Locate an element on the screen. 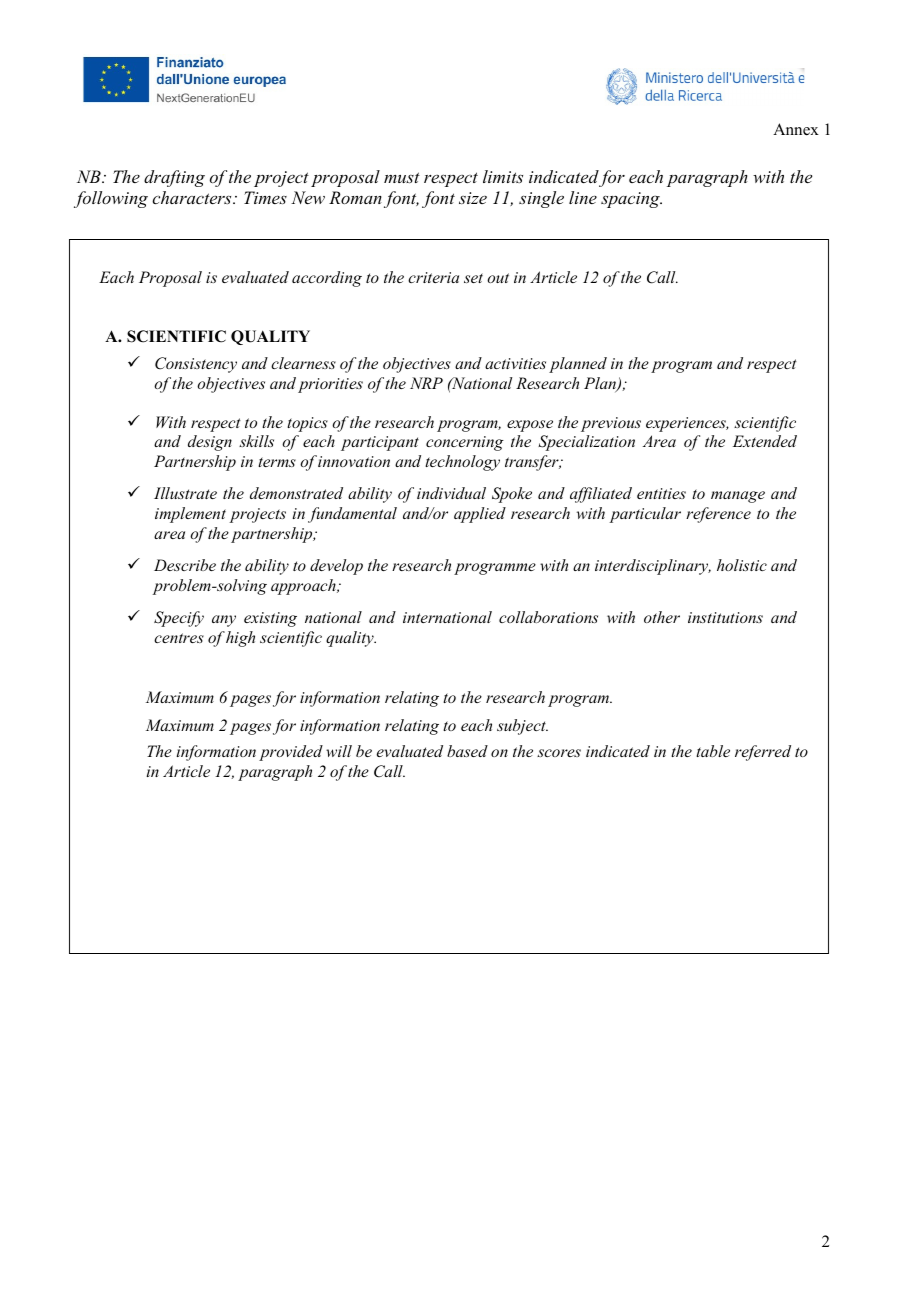  Annex is located at coordinates (796, 129).
